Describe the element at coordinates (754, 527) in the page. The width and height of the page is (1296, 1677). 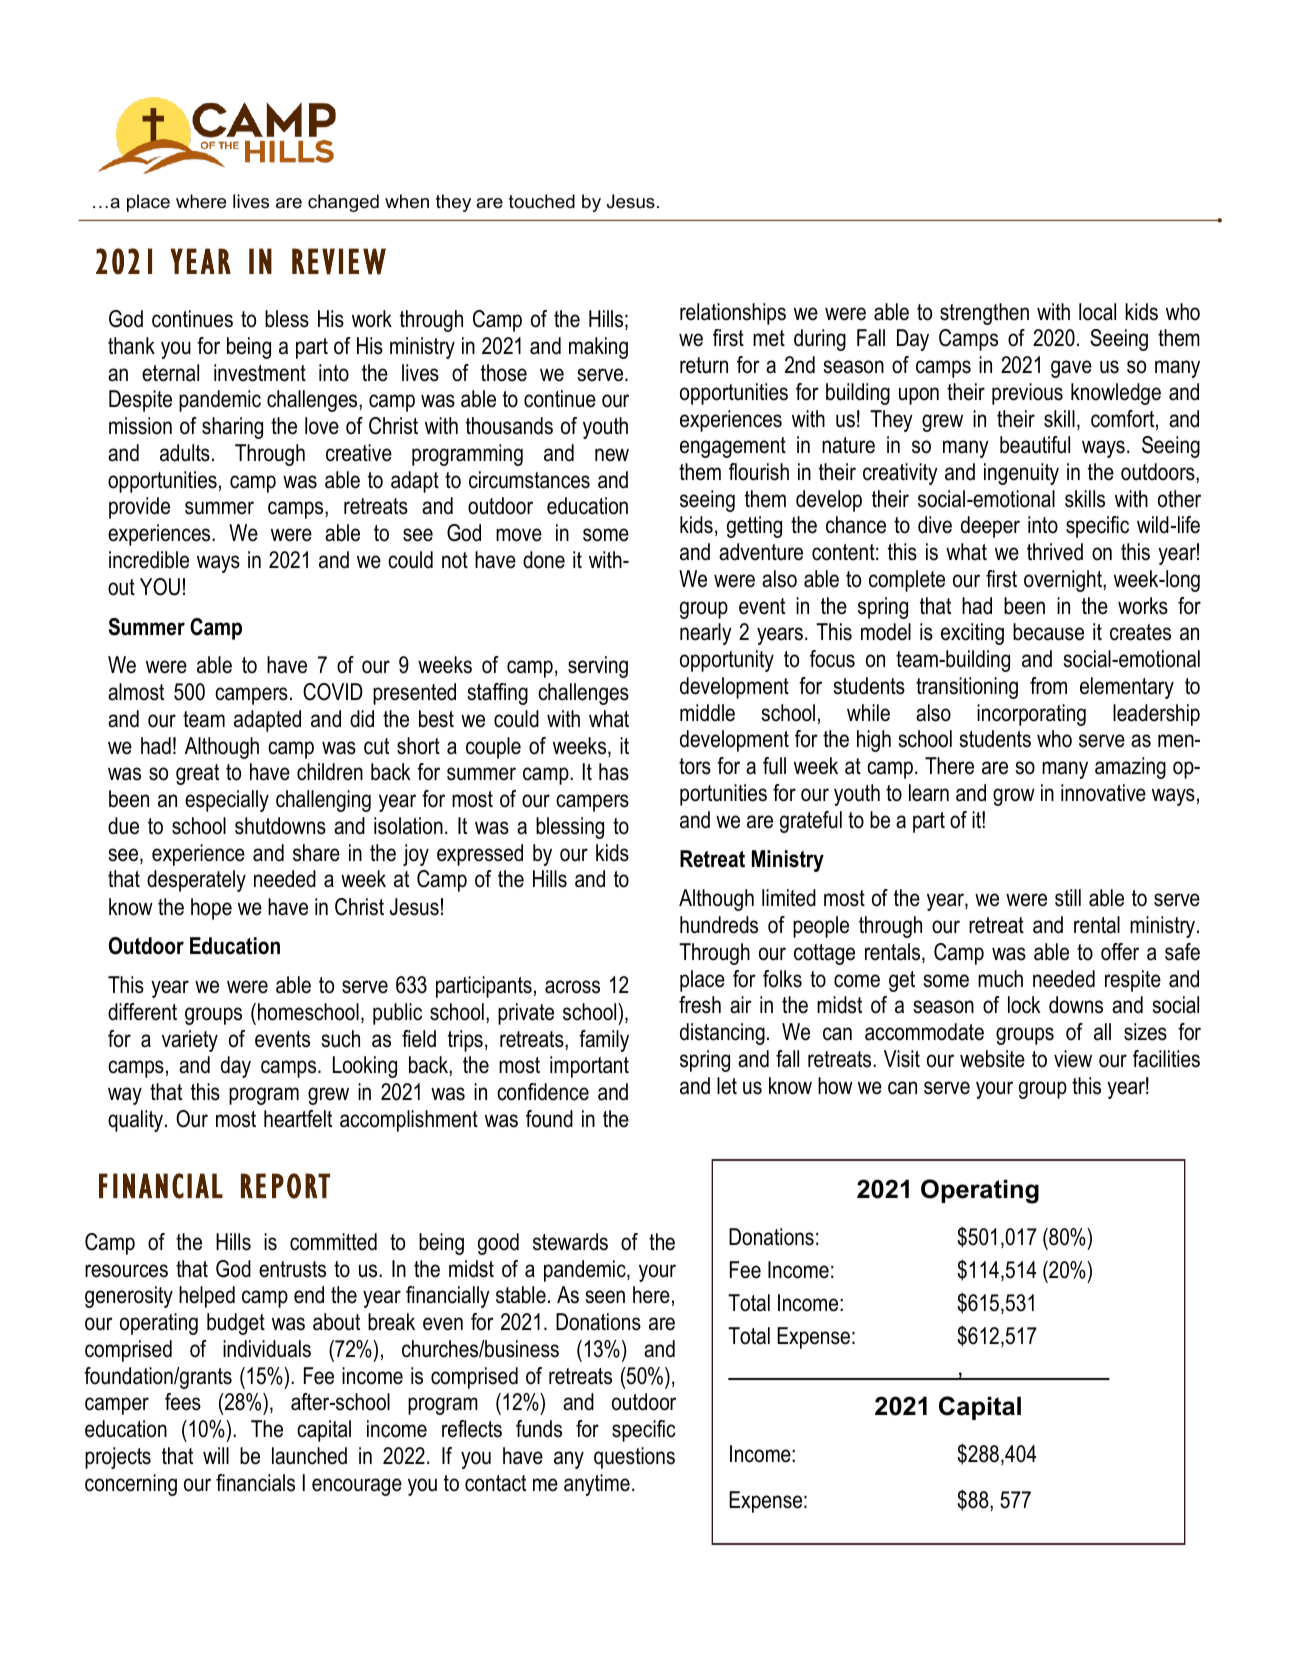
I see `getting` at that location.
